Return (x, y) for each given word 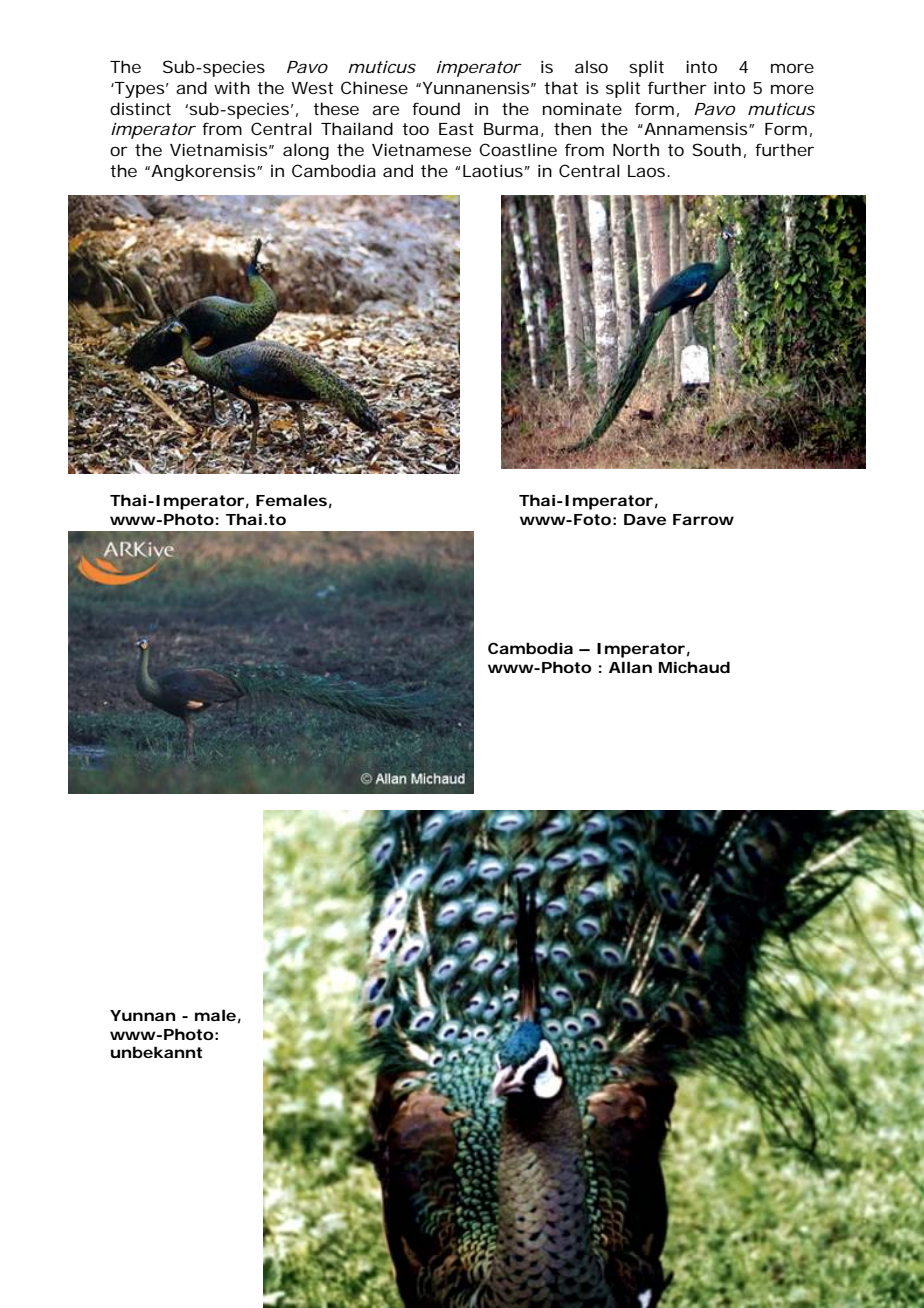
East (456, 129)
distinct (140, 108)
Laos (646, 171)
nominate (582, 109)
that (561, 87)
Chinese (374, 87)
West (312, 88)
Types (138, 90)
